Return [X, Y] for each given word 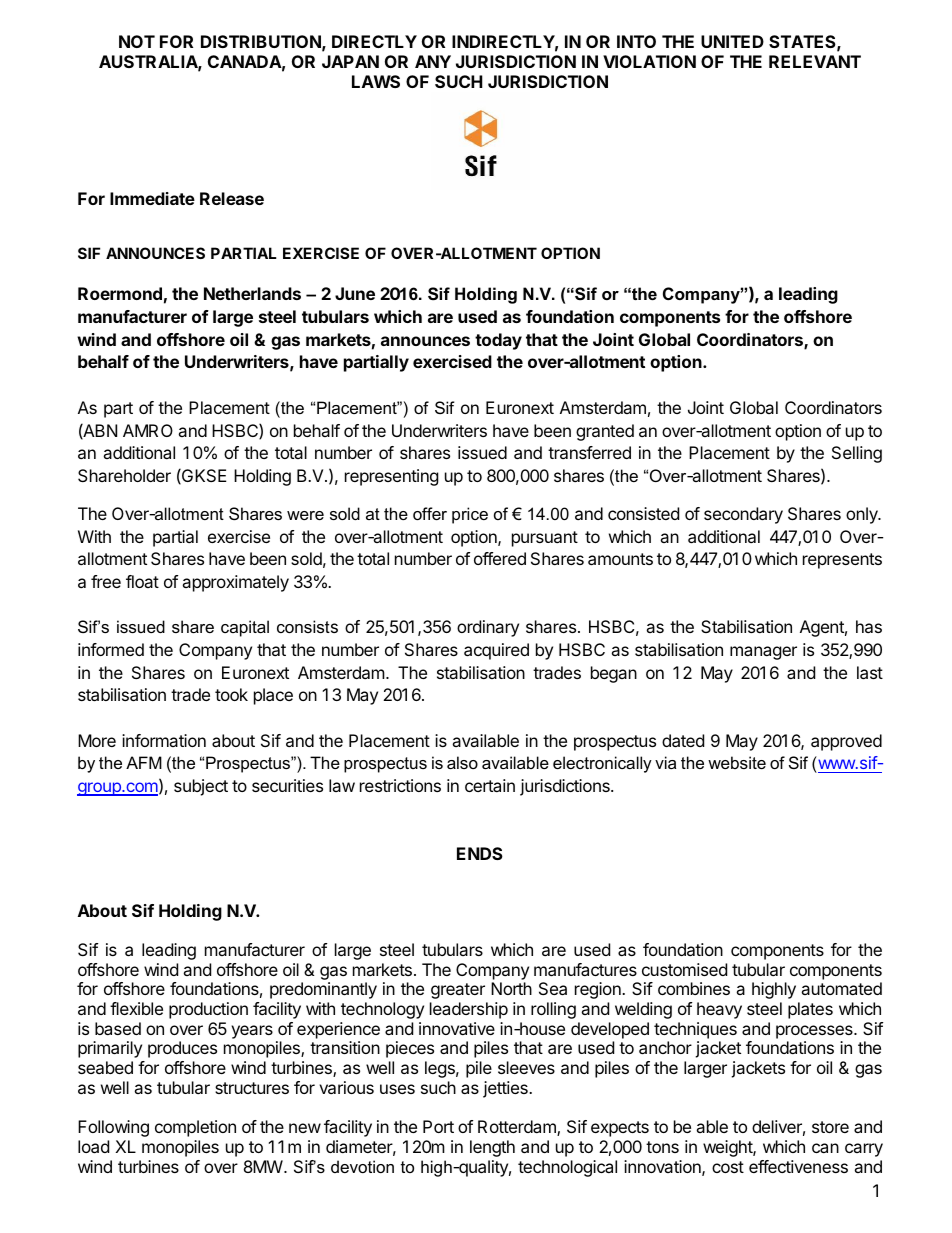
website [737, 762]
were [305, 515]
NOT [137, 41]
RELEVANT [815, 61]
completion [195, 1128]
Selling [857, 454]
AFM [144, 762]
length [492, 1148]
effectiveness [798, 1166]
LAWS [376, 81]
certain [490, 785]
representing [392, 477]
